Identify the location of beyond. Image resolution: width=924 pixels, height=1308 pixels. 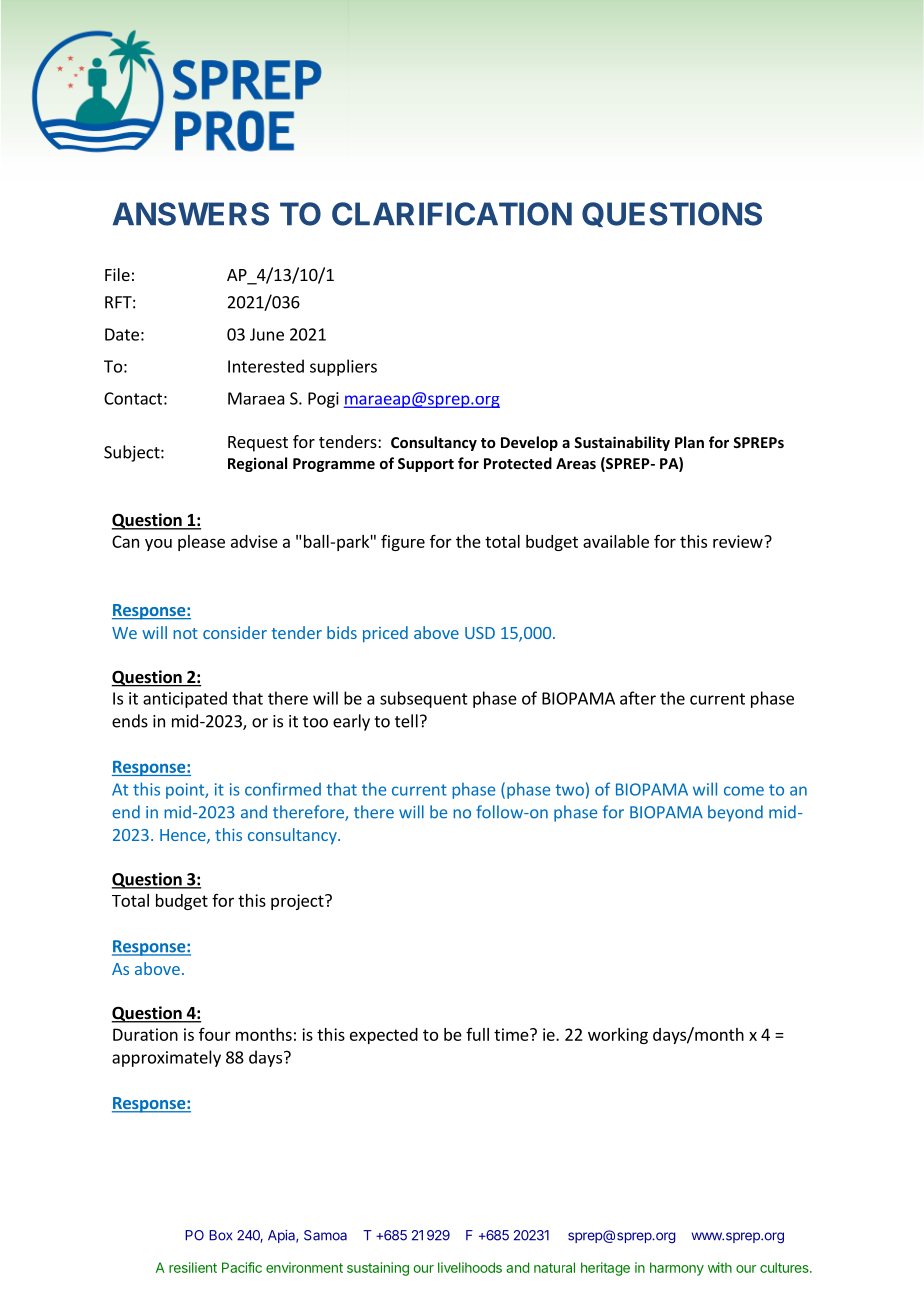
(735, 813).
